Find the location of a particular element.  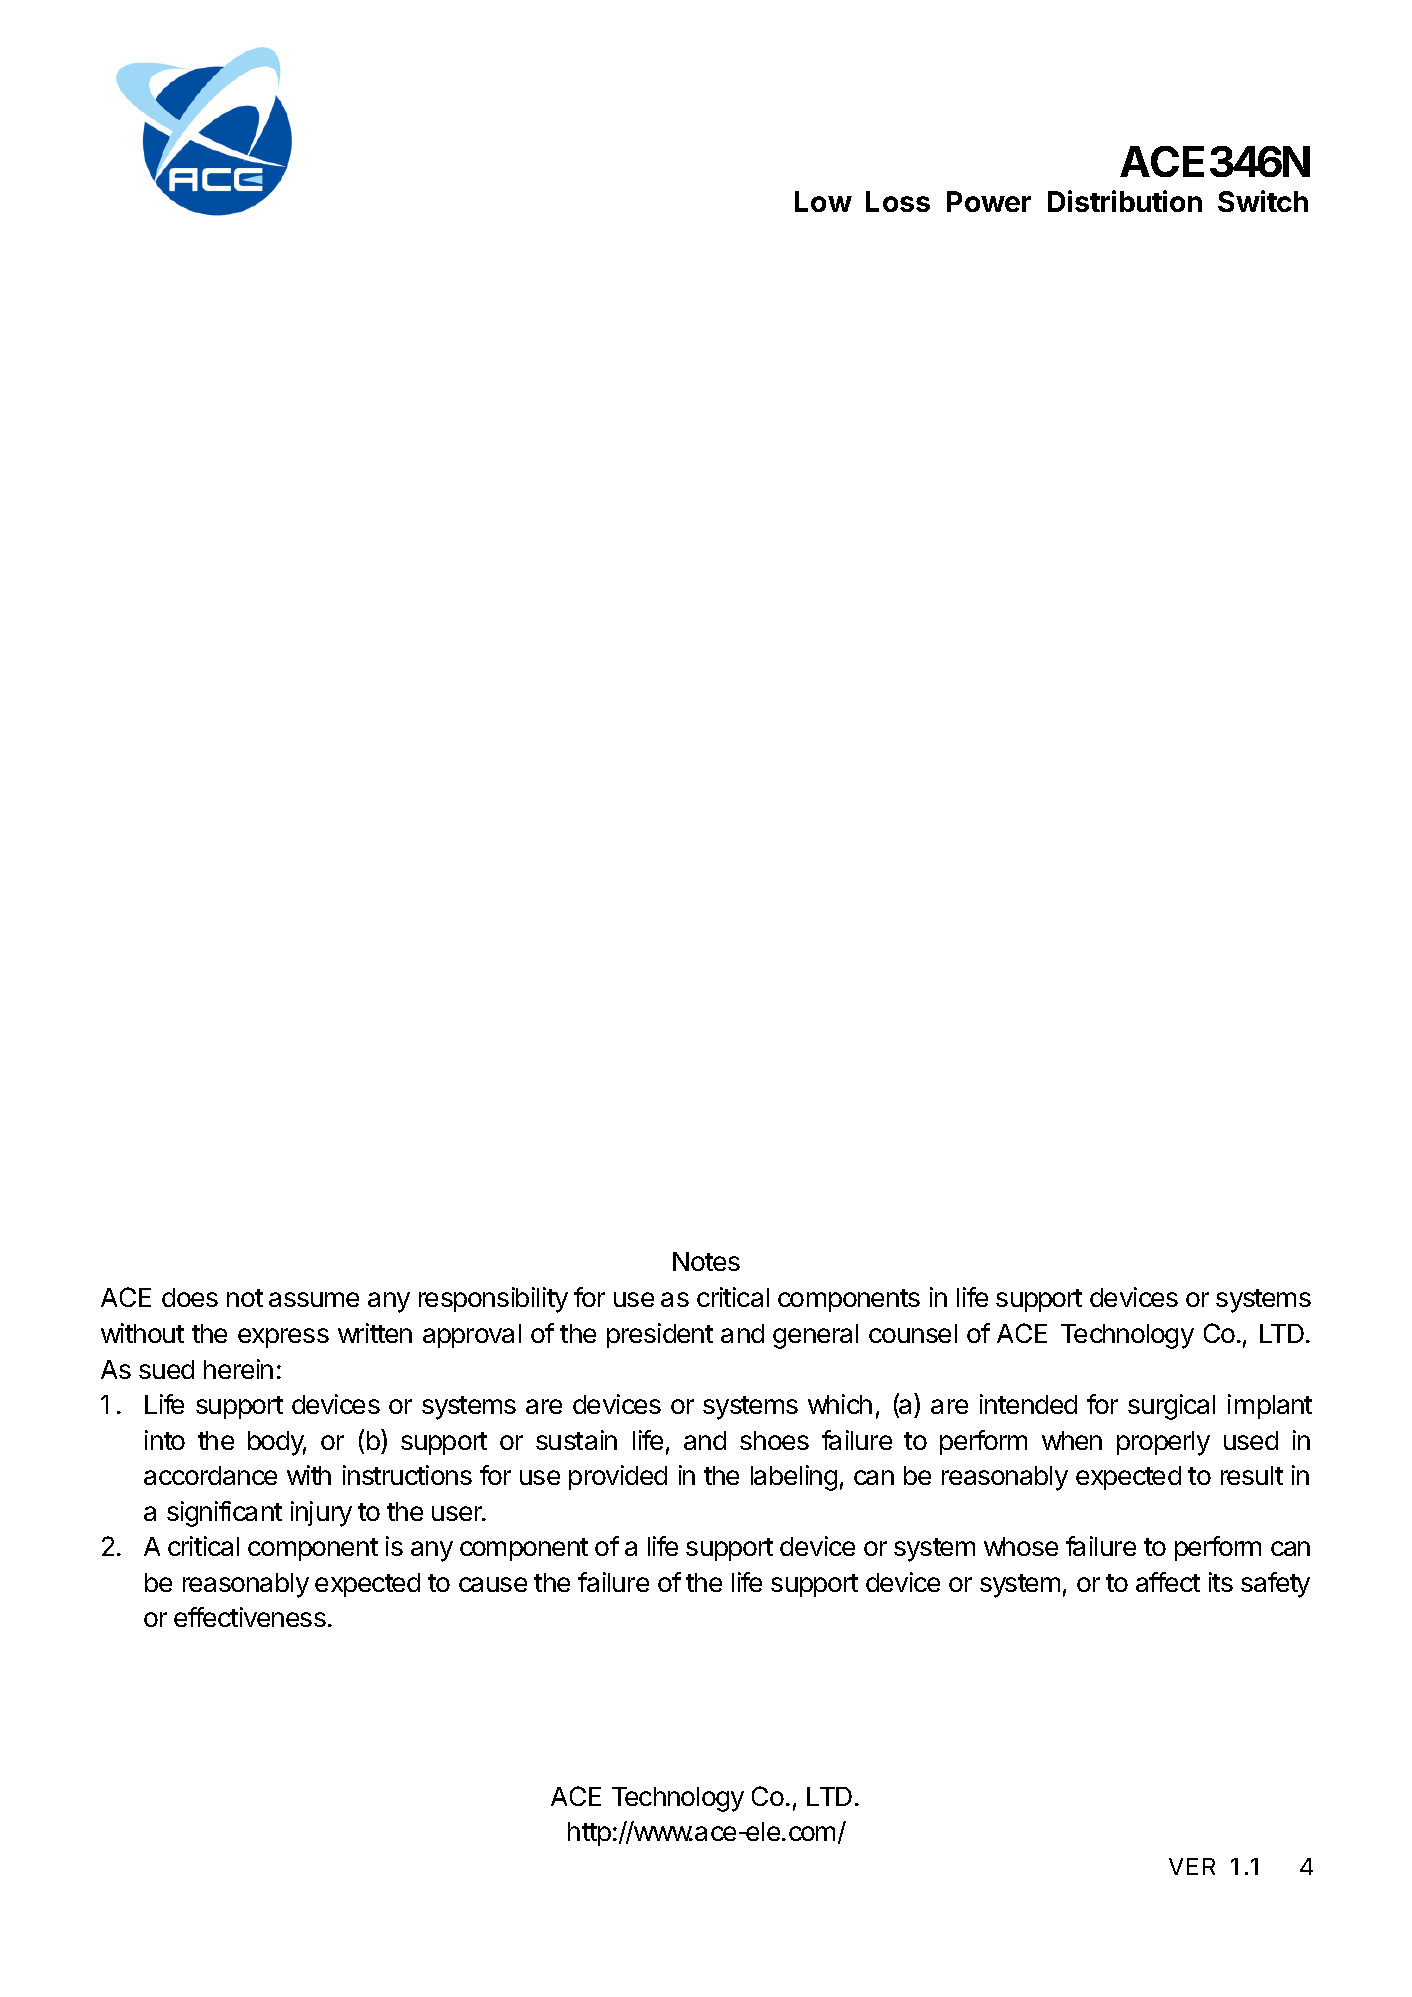

assume is located at coordinates (314, 1299).
